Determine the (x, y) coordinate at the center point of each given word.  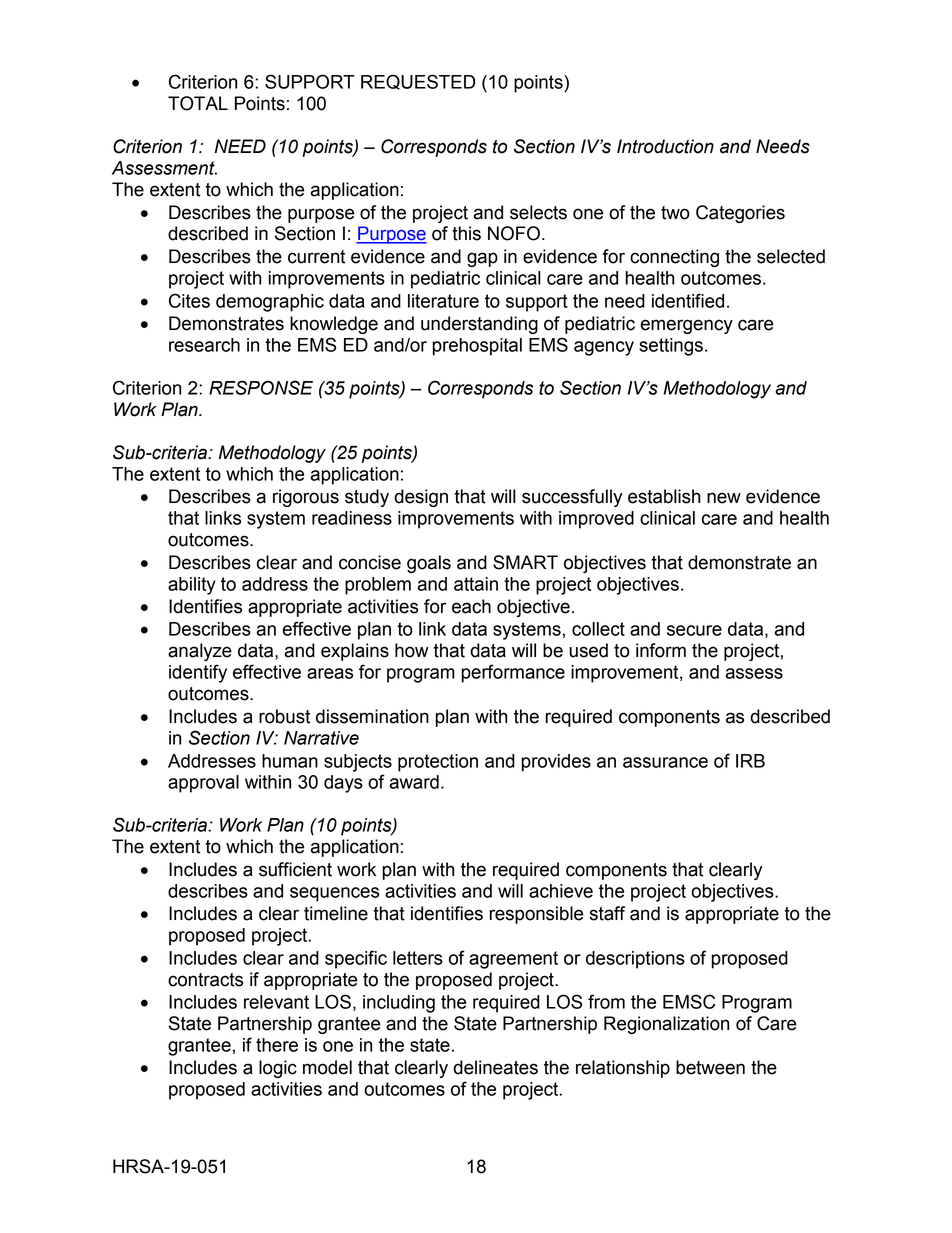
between (710, 1067)
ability (192, 586)
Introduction (665, 146)
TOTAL (198, 103)
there (277, 1045)
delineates (495, 1067)
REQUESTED (418, 82)
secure (694, 630)
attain (476, 584)
